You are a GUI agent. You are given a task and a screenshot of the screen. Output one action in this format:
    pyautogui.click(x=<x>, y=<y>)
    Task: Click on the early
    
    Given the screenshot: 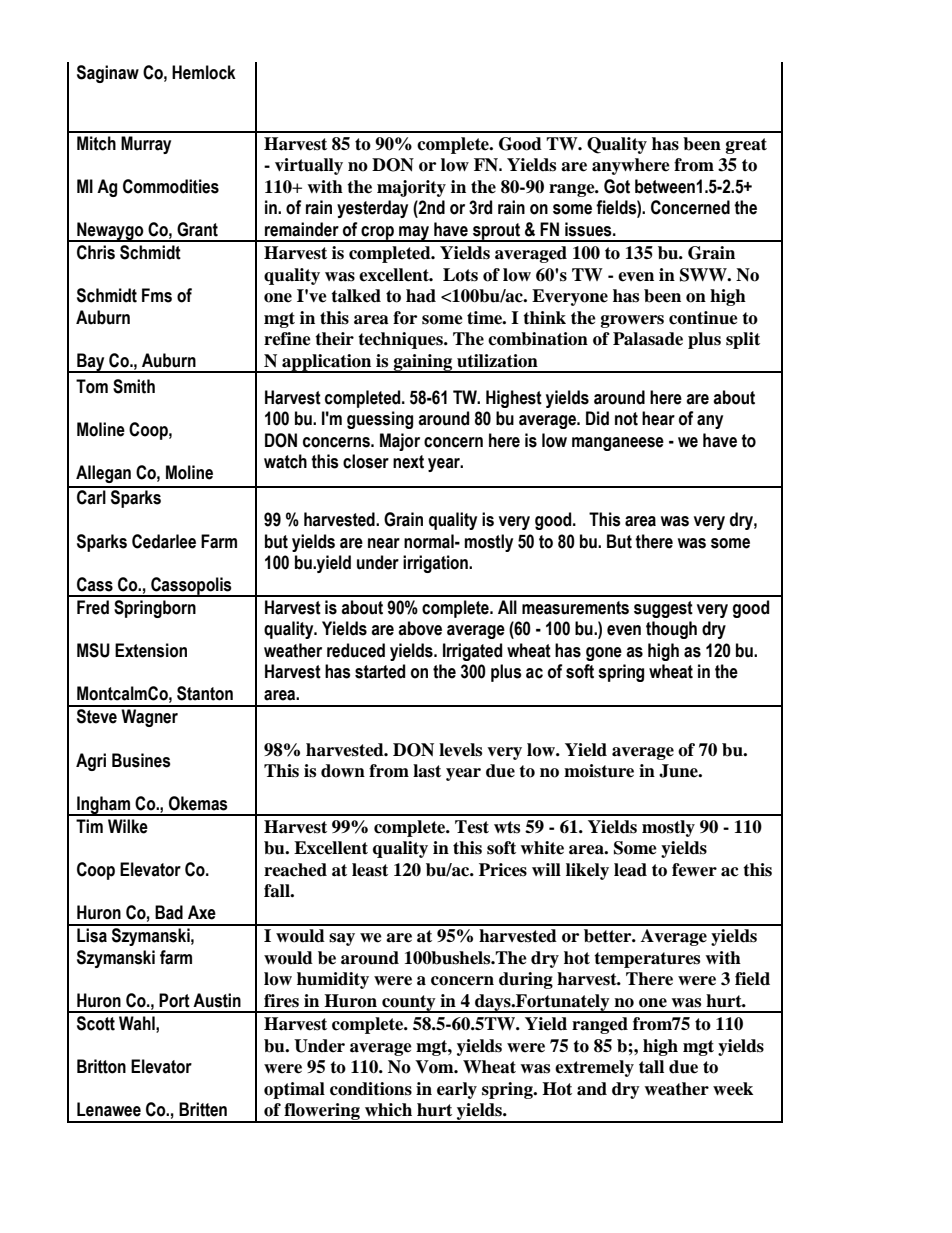 What is the action you would take?
    pyautogui.click(x=457, y=1090)
